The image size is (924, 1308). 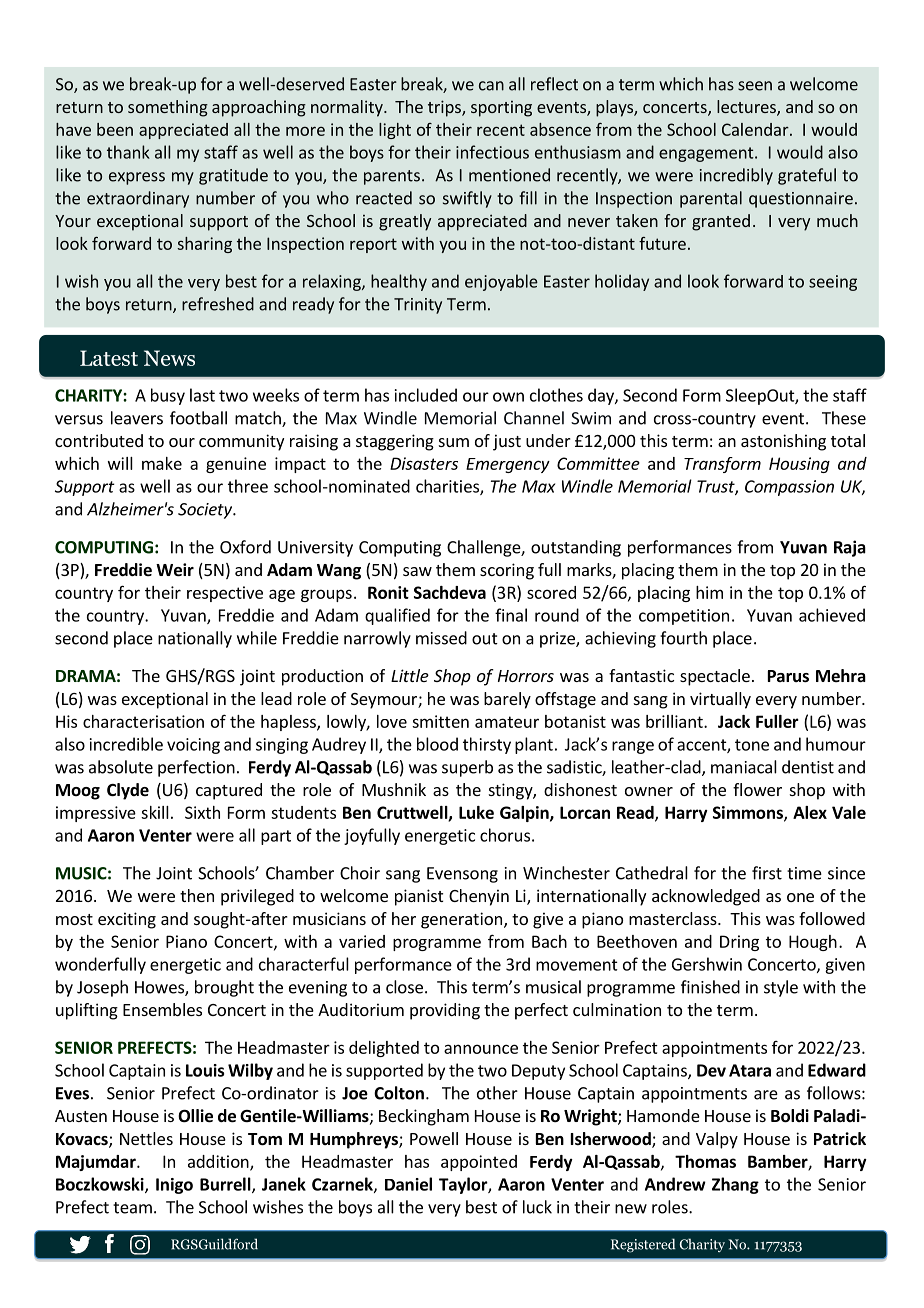 What do you see at coordinates (168, 108) in the document?
I see `something` at bounding box center [168, 108].
